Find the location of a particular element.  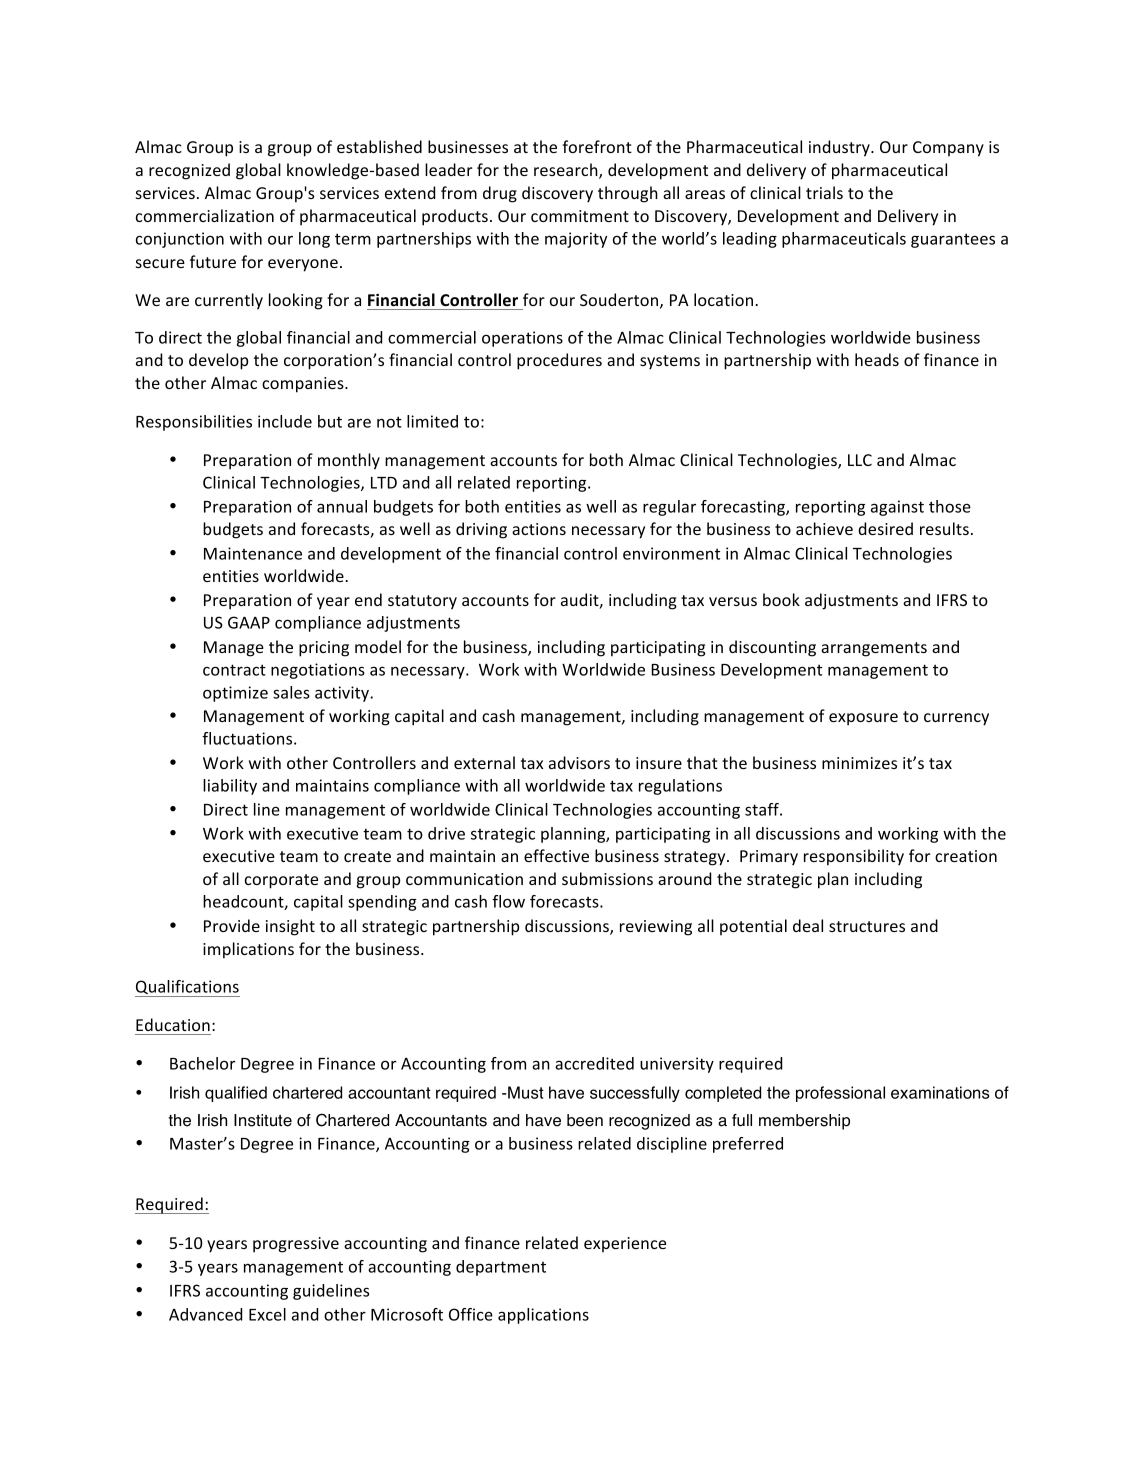

trials is located at coordinates (824, 192).
